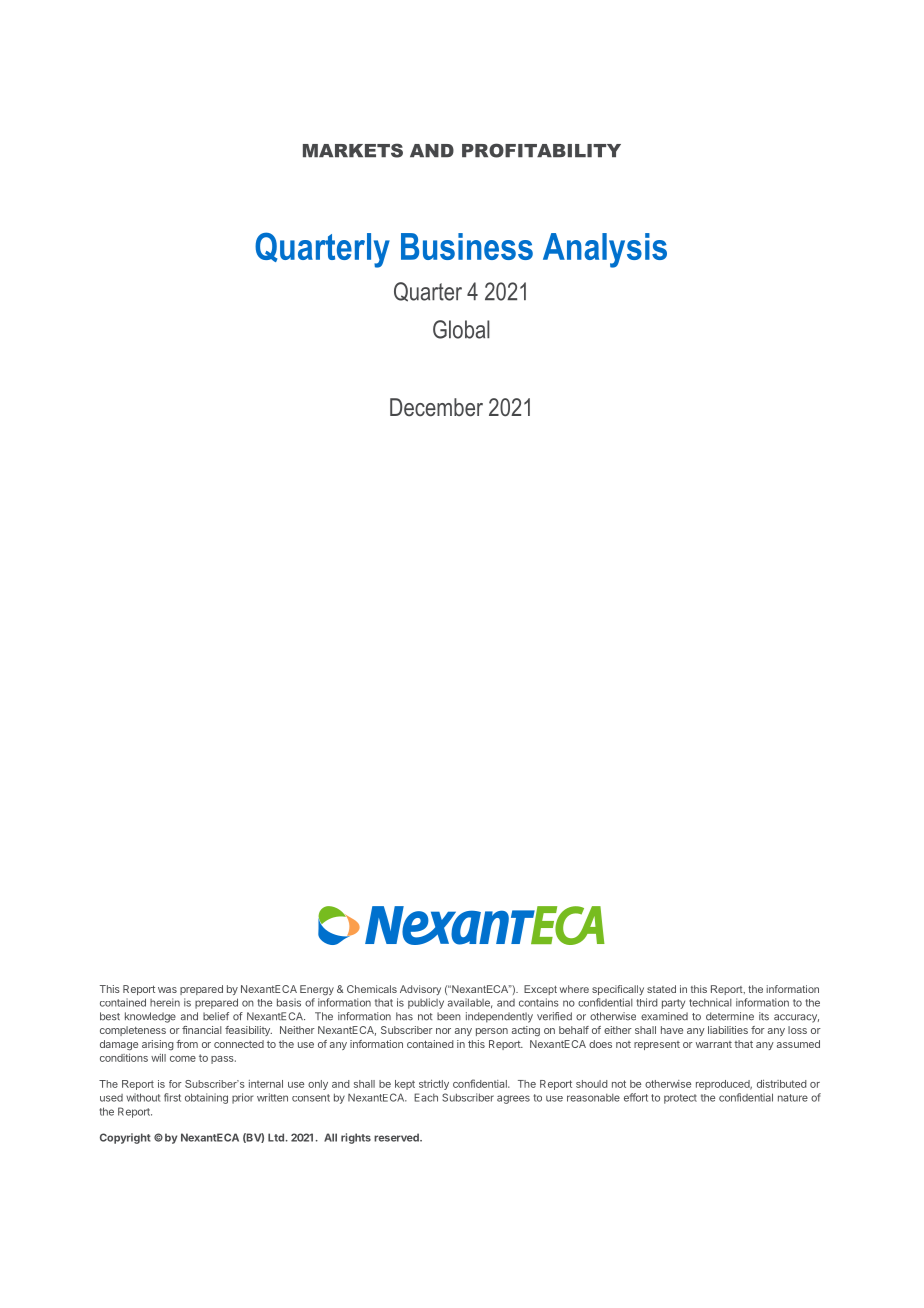  I want to click on Analysis, so click(605, 250).
